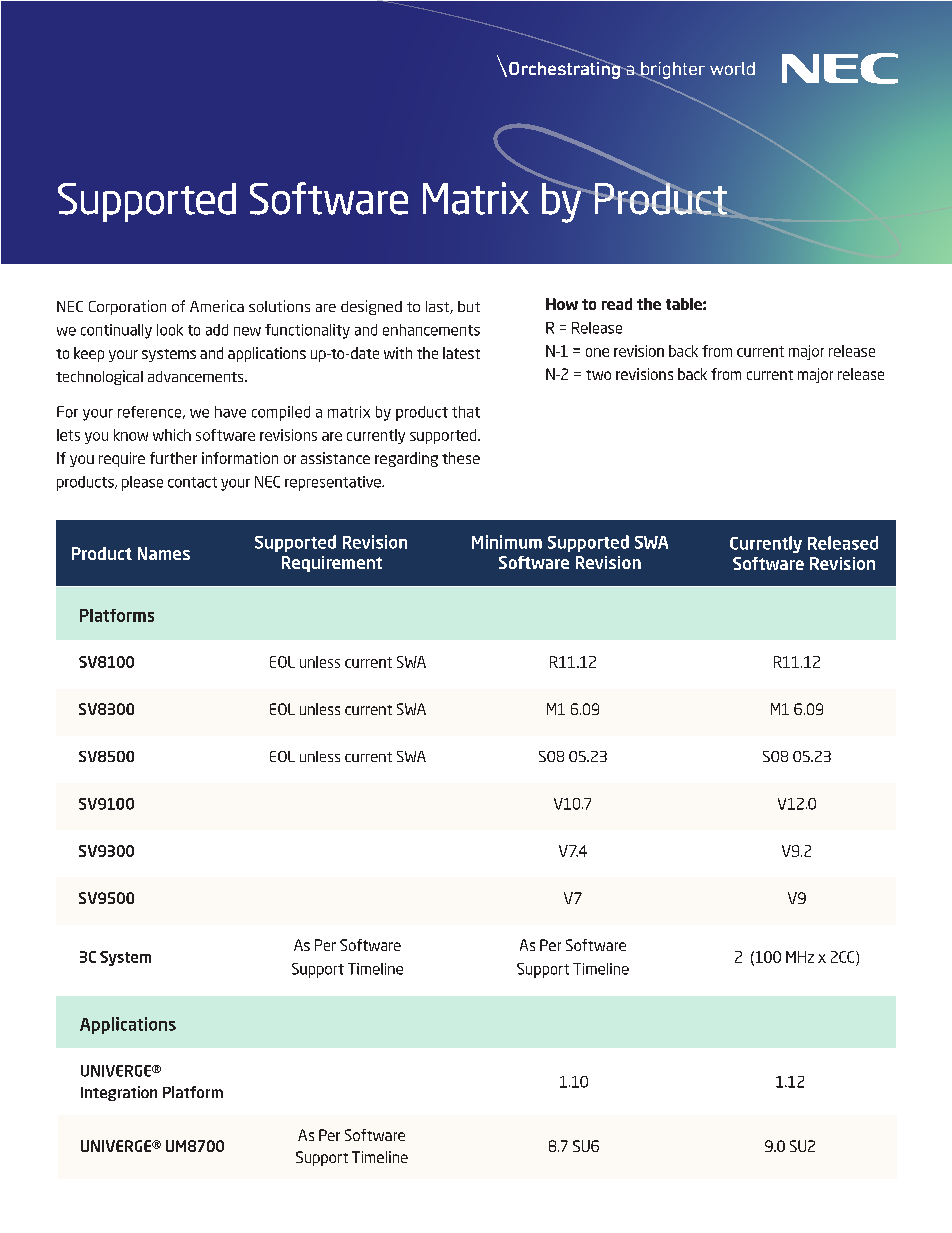  What do you see at coordinates (334, 483) in the screenshot?
I see `representative` at bounding box center [334, 483].
